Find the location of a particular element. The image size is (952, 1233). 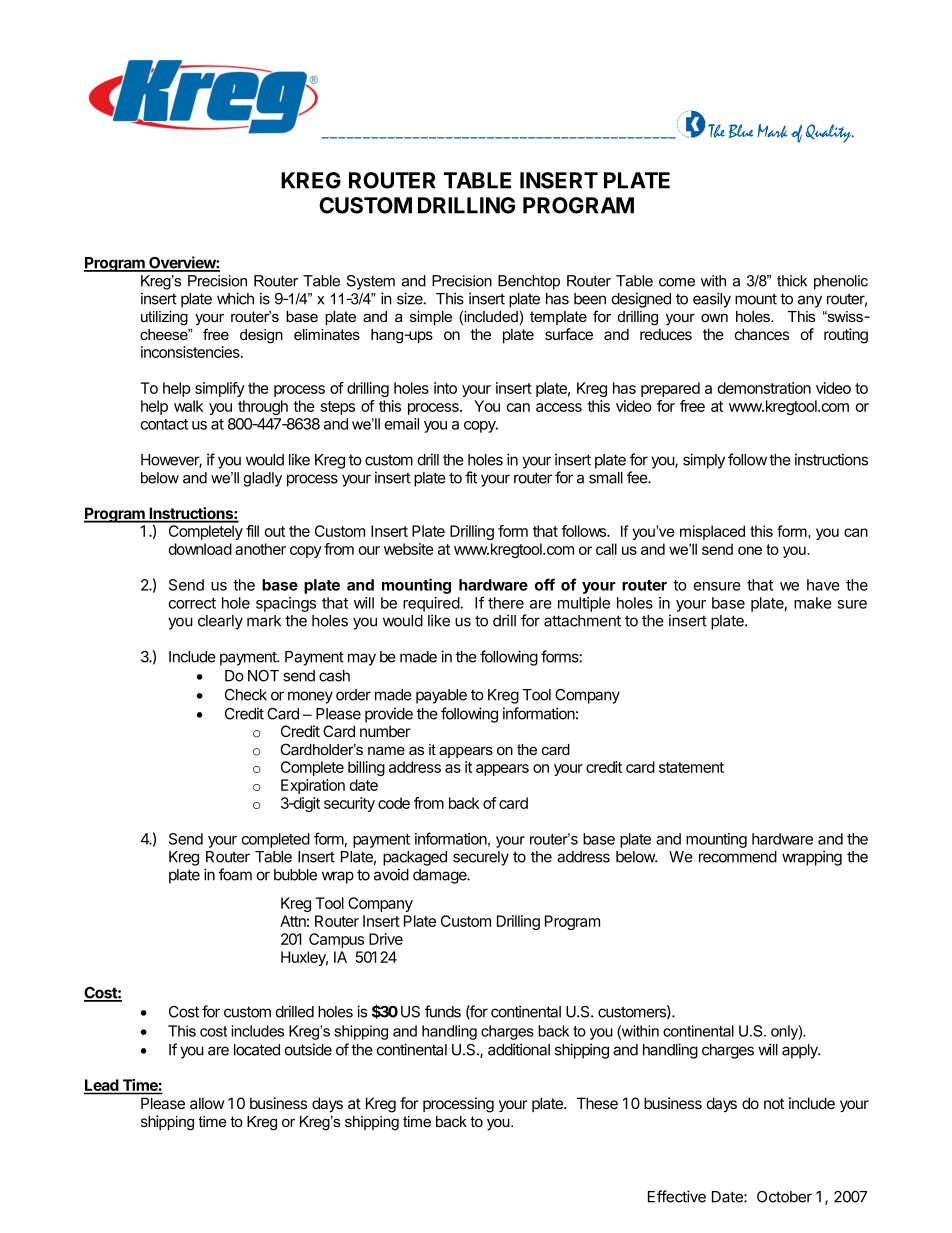

These is located at coordinates (597, 1103).
